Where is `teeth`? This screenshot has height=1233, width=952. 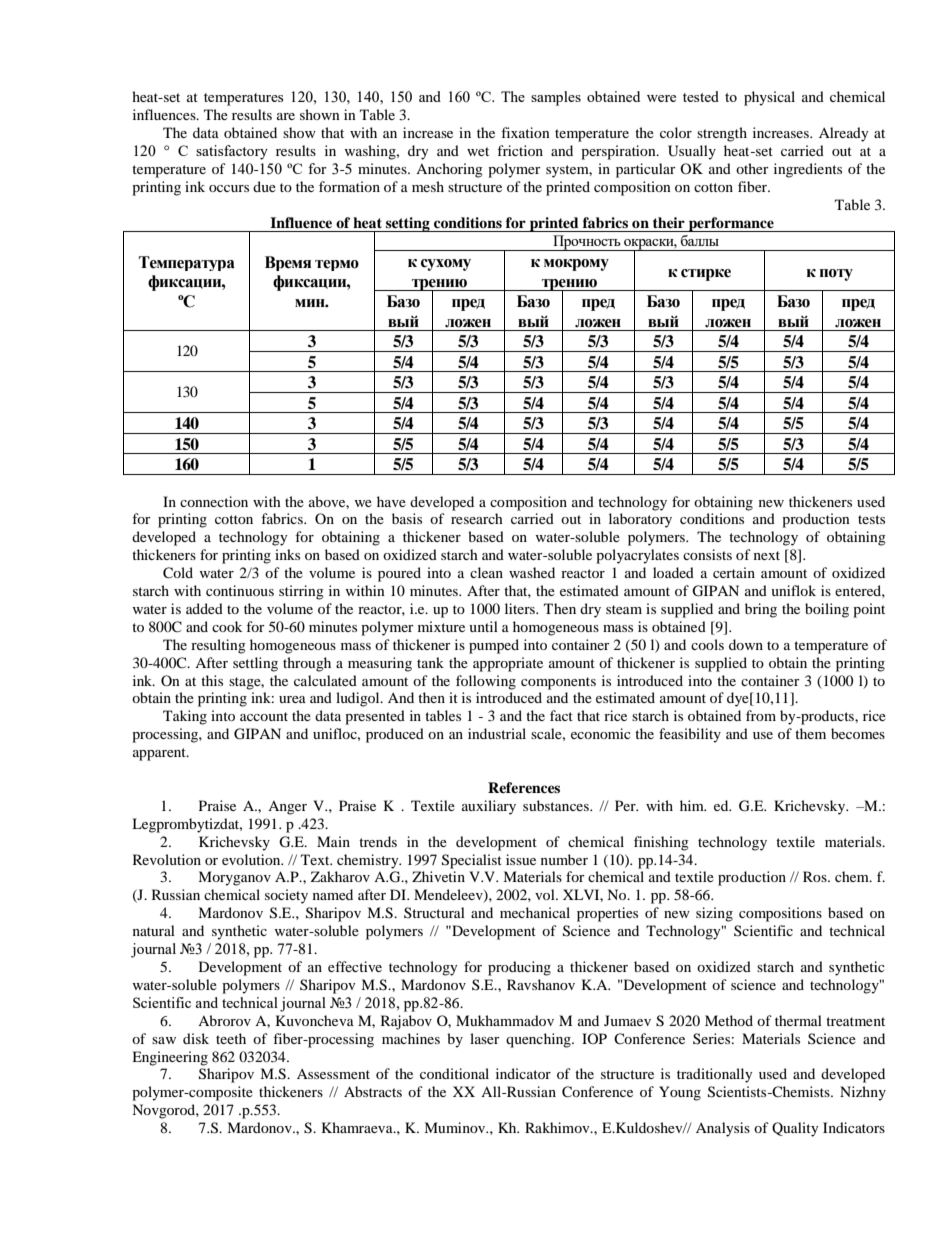
teeth is located at coordinates (231, 1038).
